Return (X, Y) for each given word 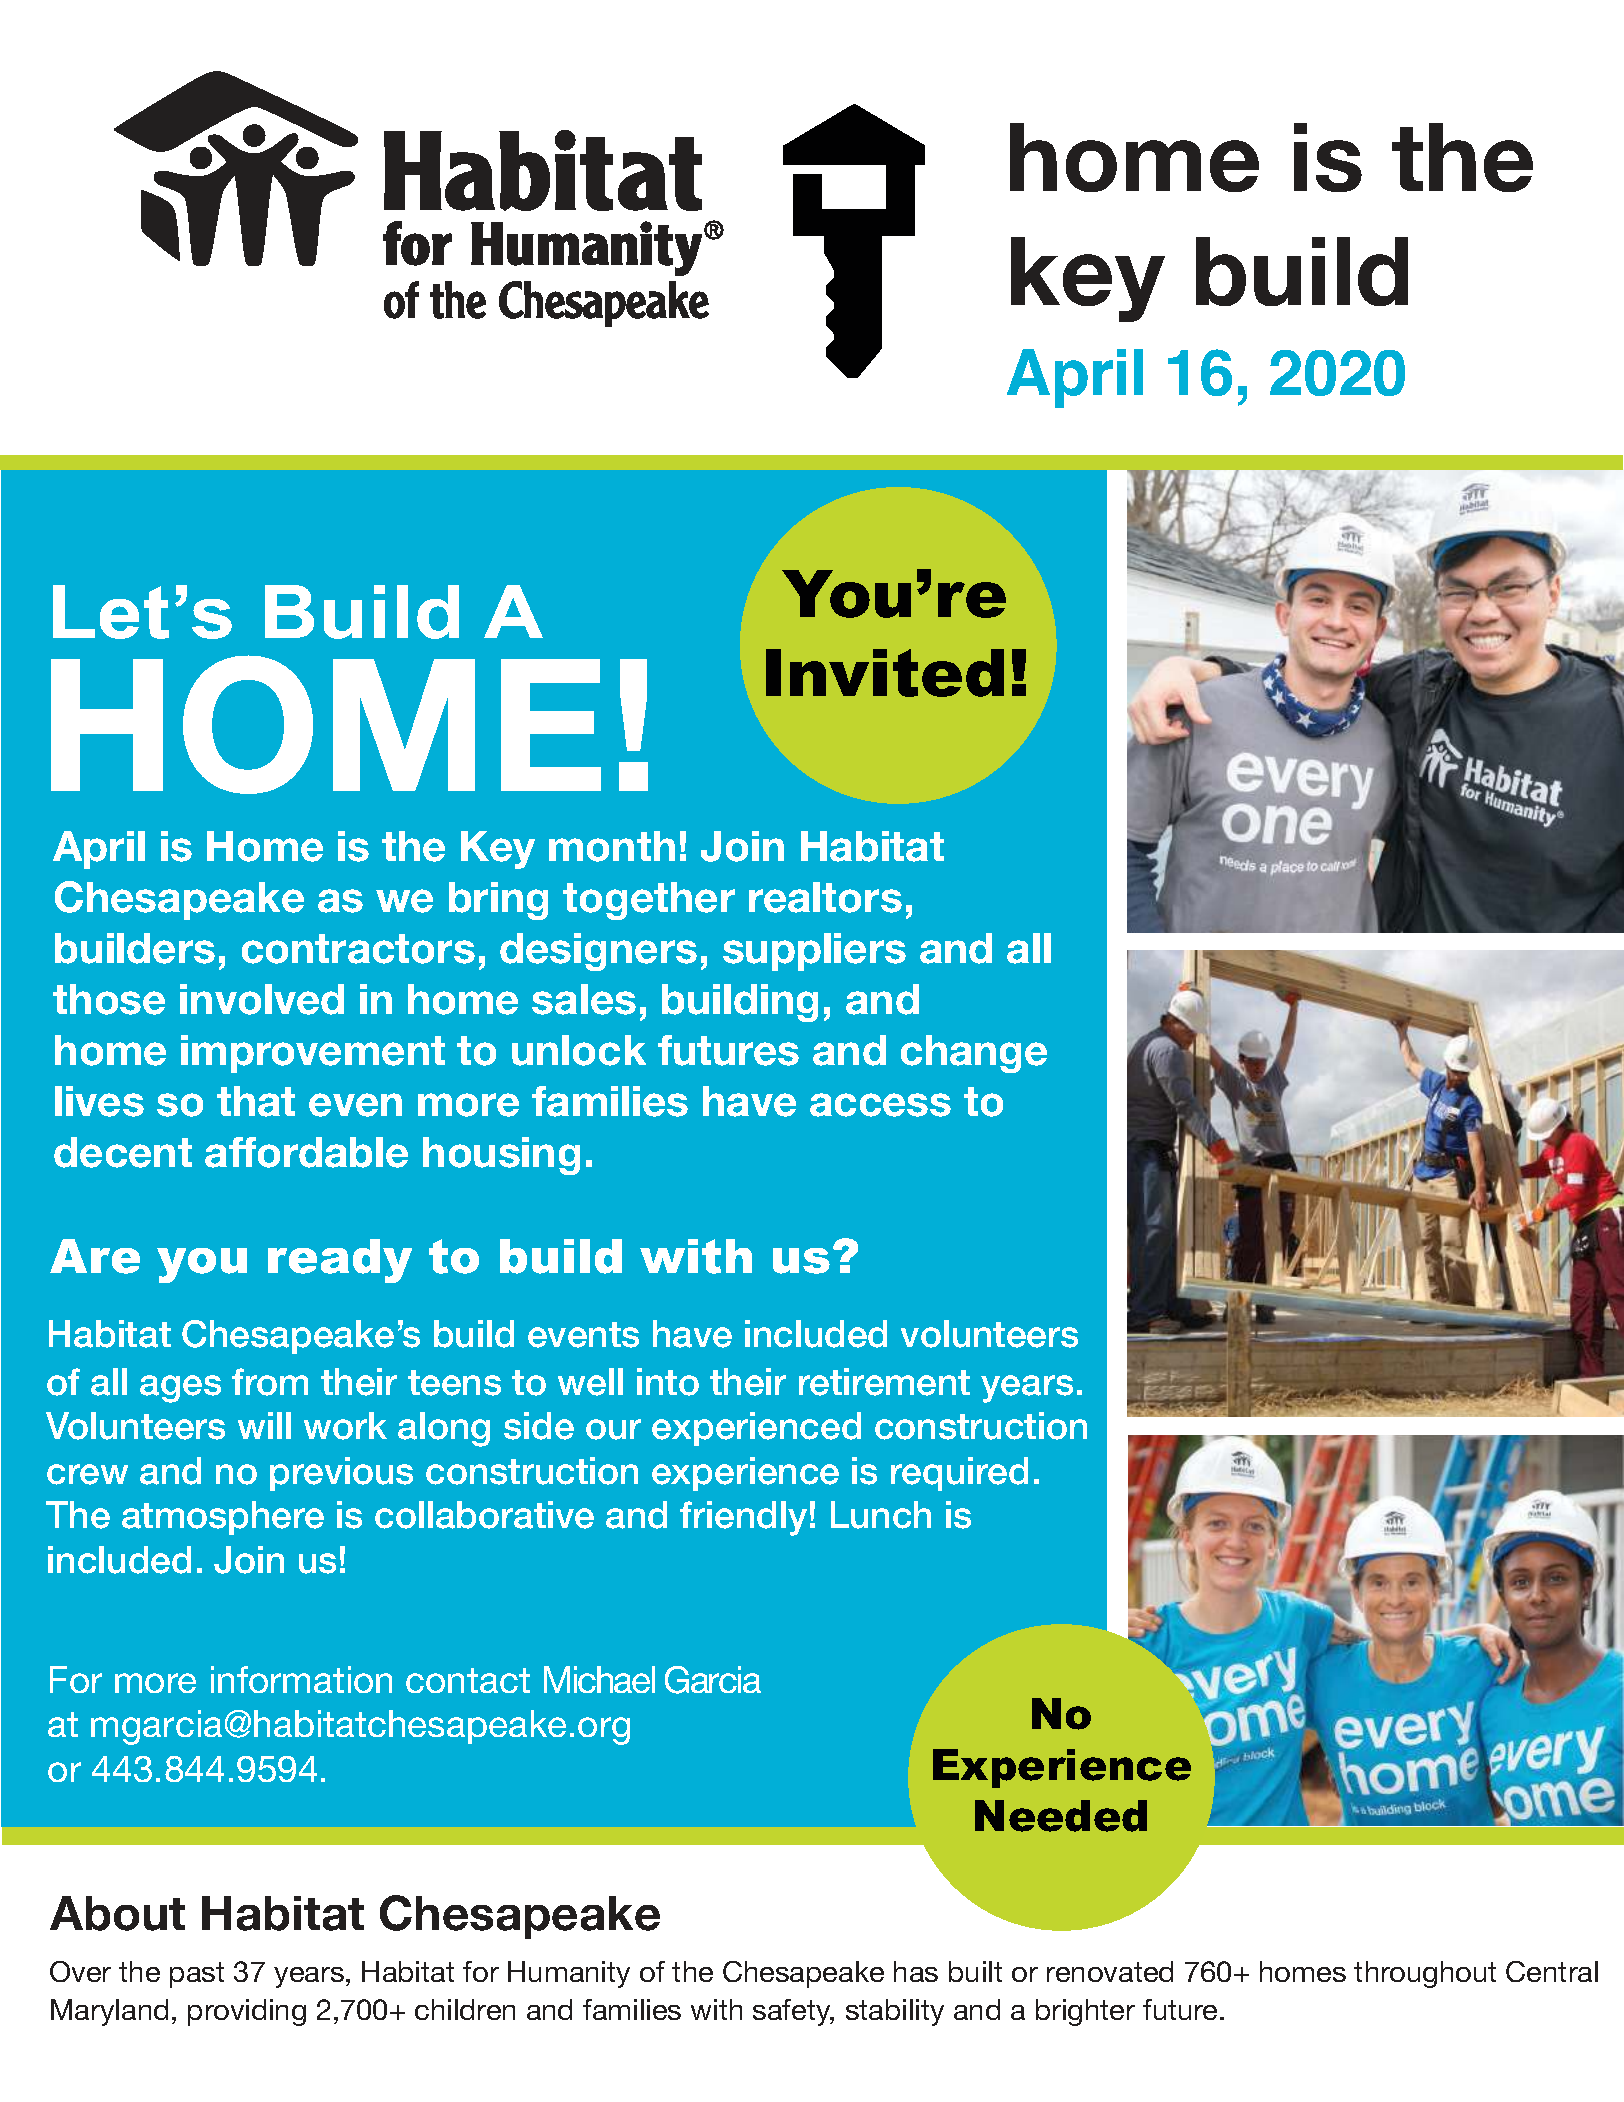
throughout (1425, 1974)
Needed (1061, 1816)
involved (262, 999)
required (959, 1474)
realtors (825, 897)
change (974, 1054)
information (301, 1679)
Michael (599, 1679)
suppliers (814, 952)
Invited (885, 673)
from (270, 1382)
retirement (884, 1382)
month (612, 846)
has (916, 1971)
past (197, 1975)
